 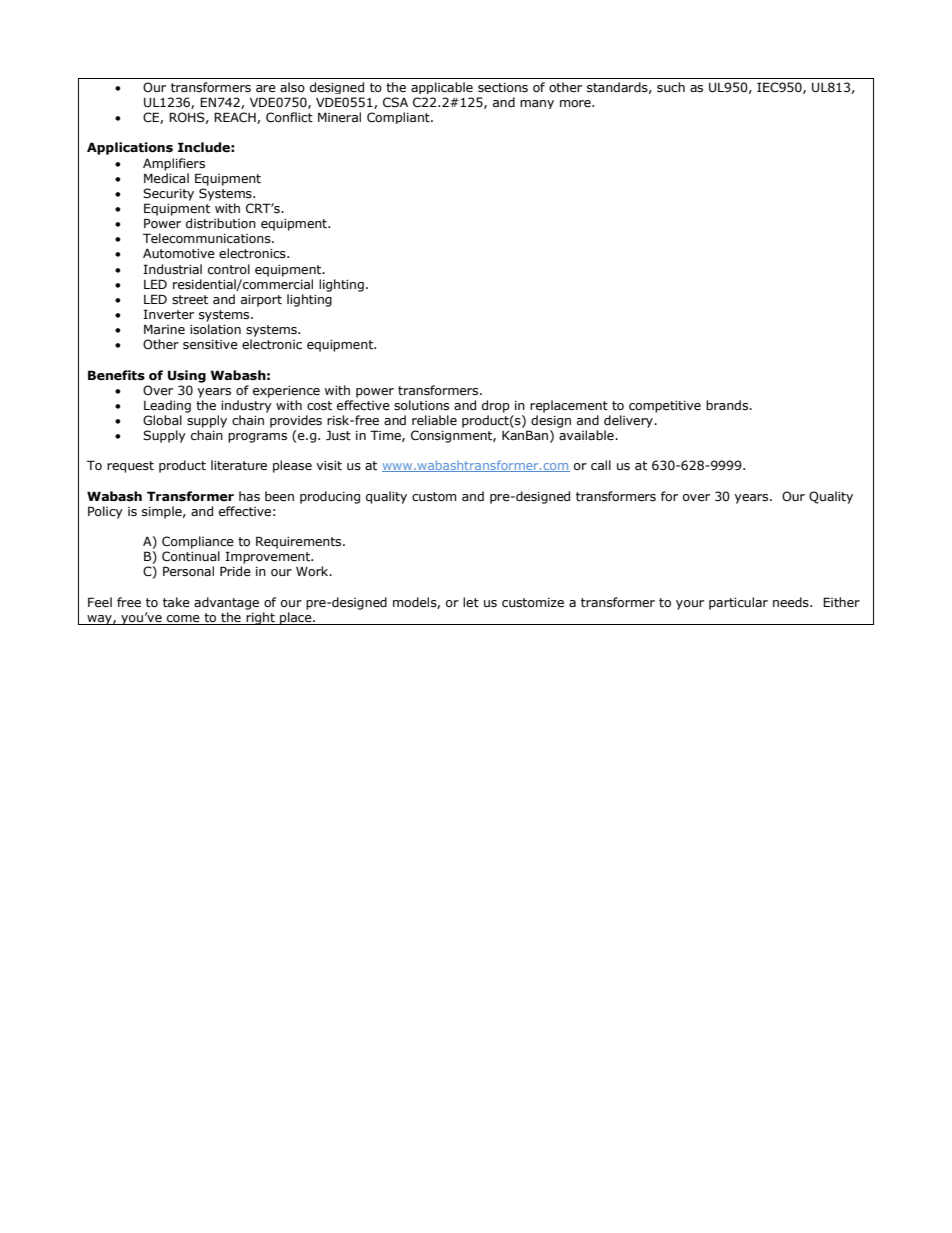 I want to click on Telecommunications, so click(x=208, y=238).
